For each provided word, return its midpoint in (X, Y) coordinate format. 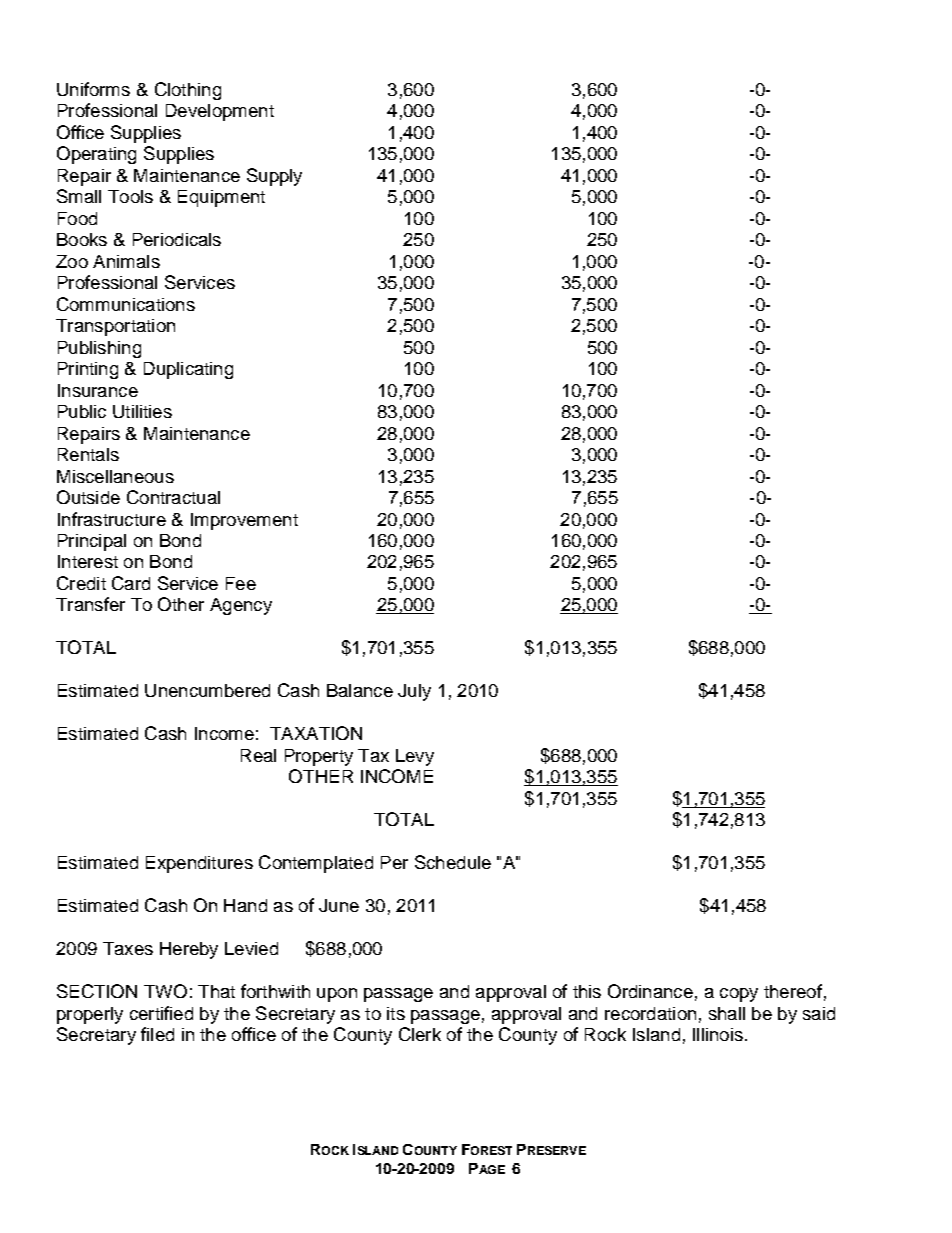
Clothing (188, 91)
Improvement (244, 521)
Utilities (142, 411)
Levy (415, 757)
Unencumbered (207, 690)
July (414, 692)
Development (220, 112)
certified (161, 1013)
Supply (274, 177)
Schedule (453, 862)
